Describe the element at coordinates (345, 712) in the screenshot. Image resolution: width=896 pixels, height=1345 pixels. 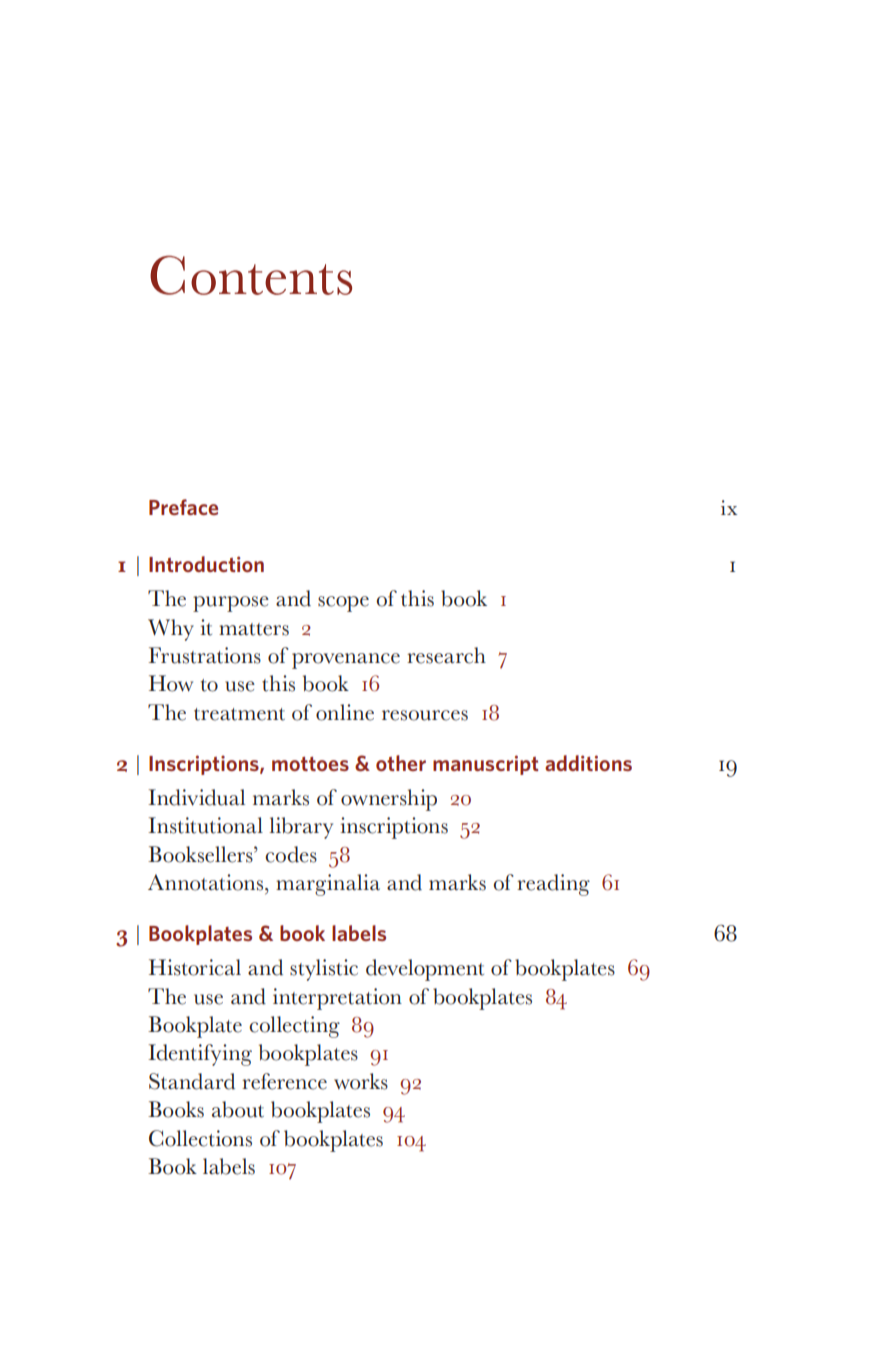
I see `online` at that location.
